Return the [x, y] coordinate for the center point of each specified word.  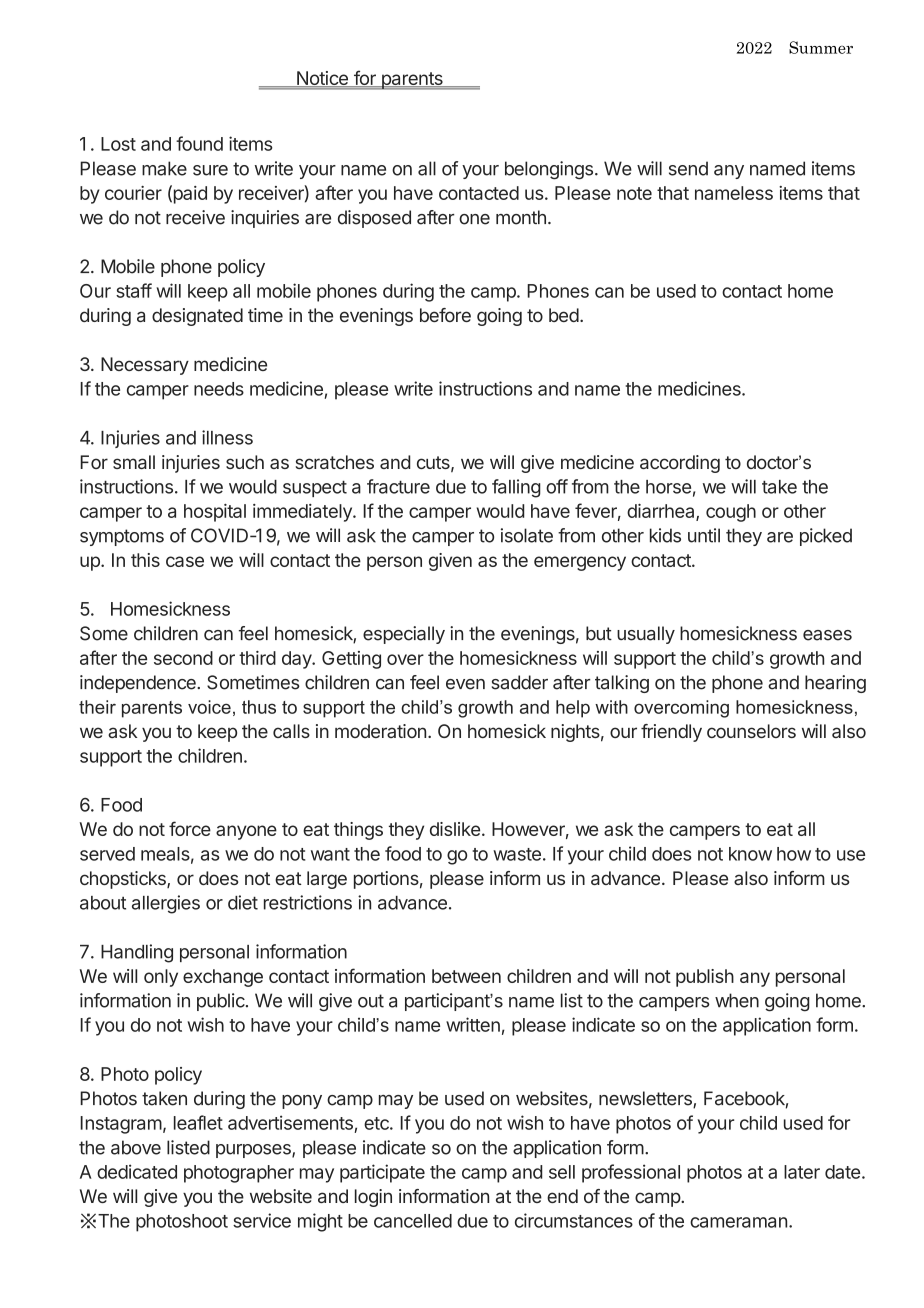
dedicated [137, 1171]
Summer [821, 47]
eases [827, 635]
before [445, 315]
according [680, 464]
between [466, 976]
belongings [549, 170]
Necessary [145, 366]
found [199, 143]
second [183, 658]
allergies [166, 904]
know [750, 854]
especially [404, 635]
